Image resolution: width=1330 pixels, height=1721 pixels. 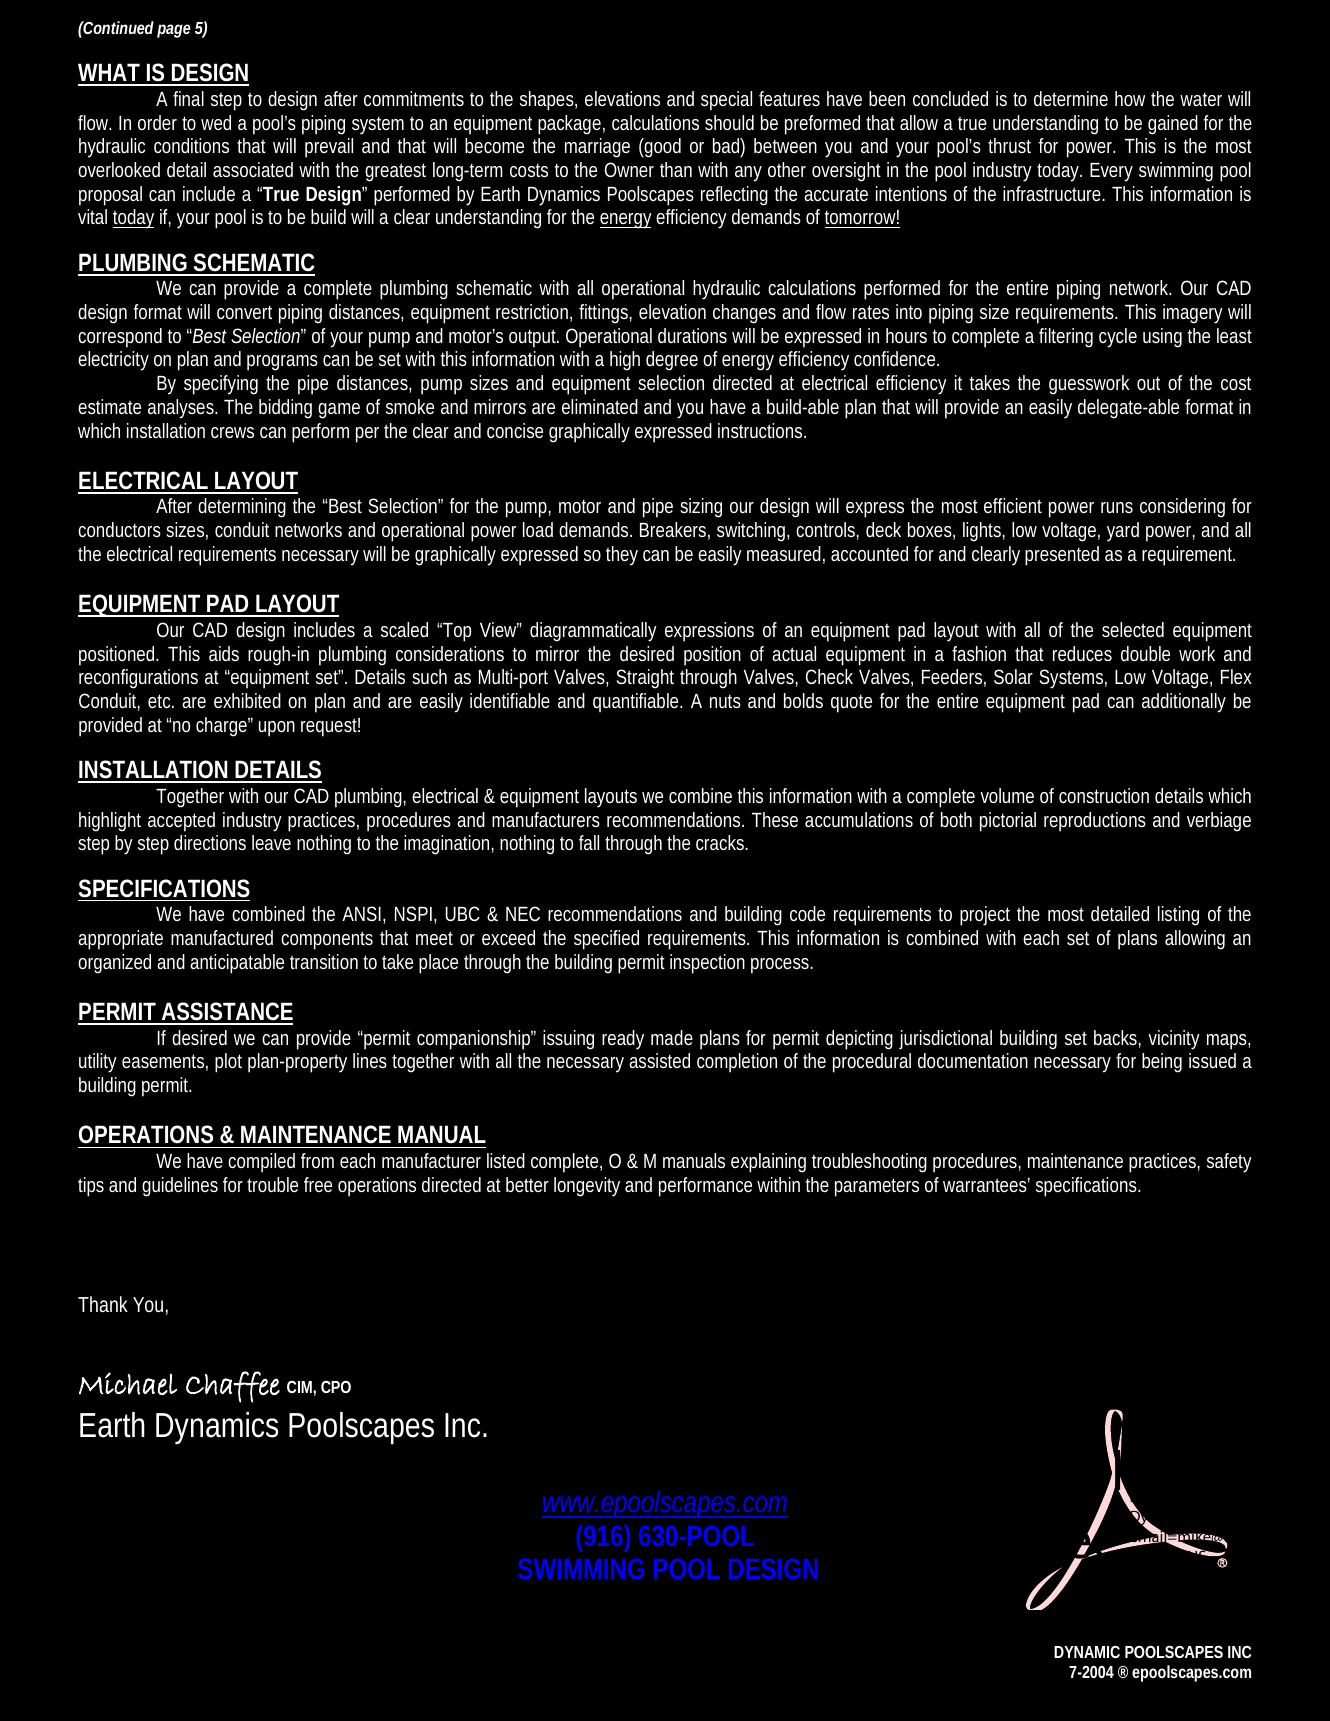 What do you see at coordinates (593, 632) in the screenshot?
I see `diagrammatically` at bounding box center [593, 632].
